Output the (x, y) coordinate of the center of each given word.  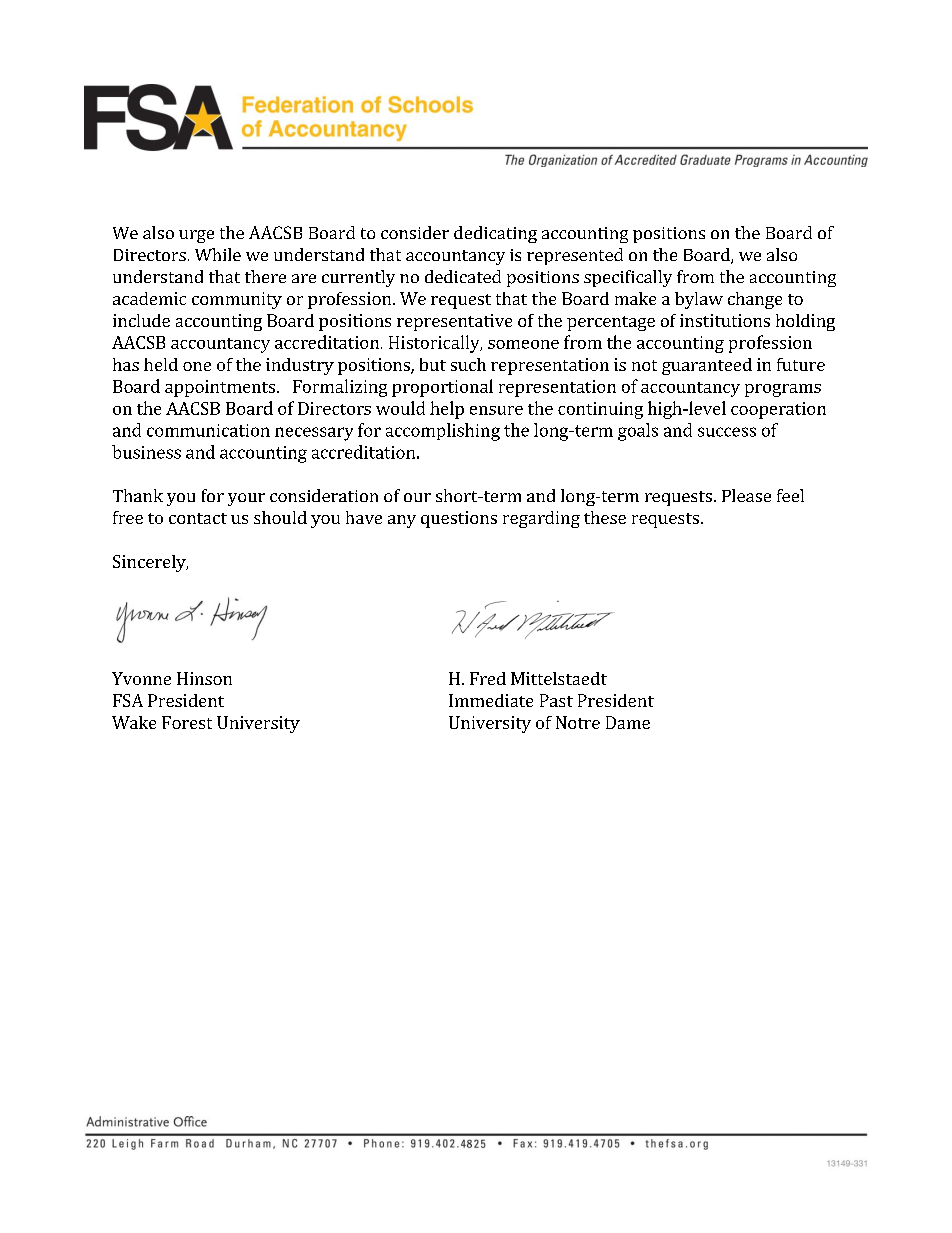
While (218, 254)
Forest (187, 722)
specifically (628, 278)
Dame (628, 722)
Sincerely (150, 563)
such (468, 364)
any (402, 521)
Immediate (491, 700)
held (161, 364)
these (605, 517)
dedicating (495, 234)
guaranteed (707, 366)
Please (746, 495)
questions (459, 519)
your (246, 499)
